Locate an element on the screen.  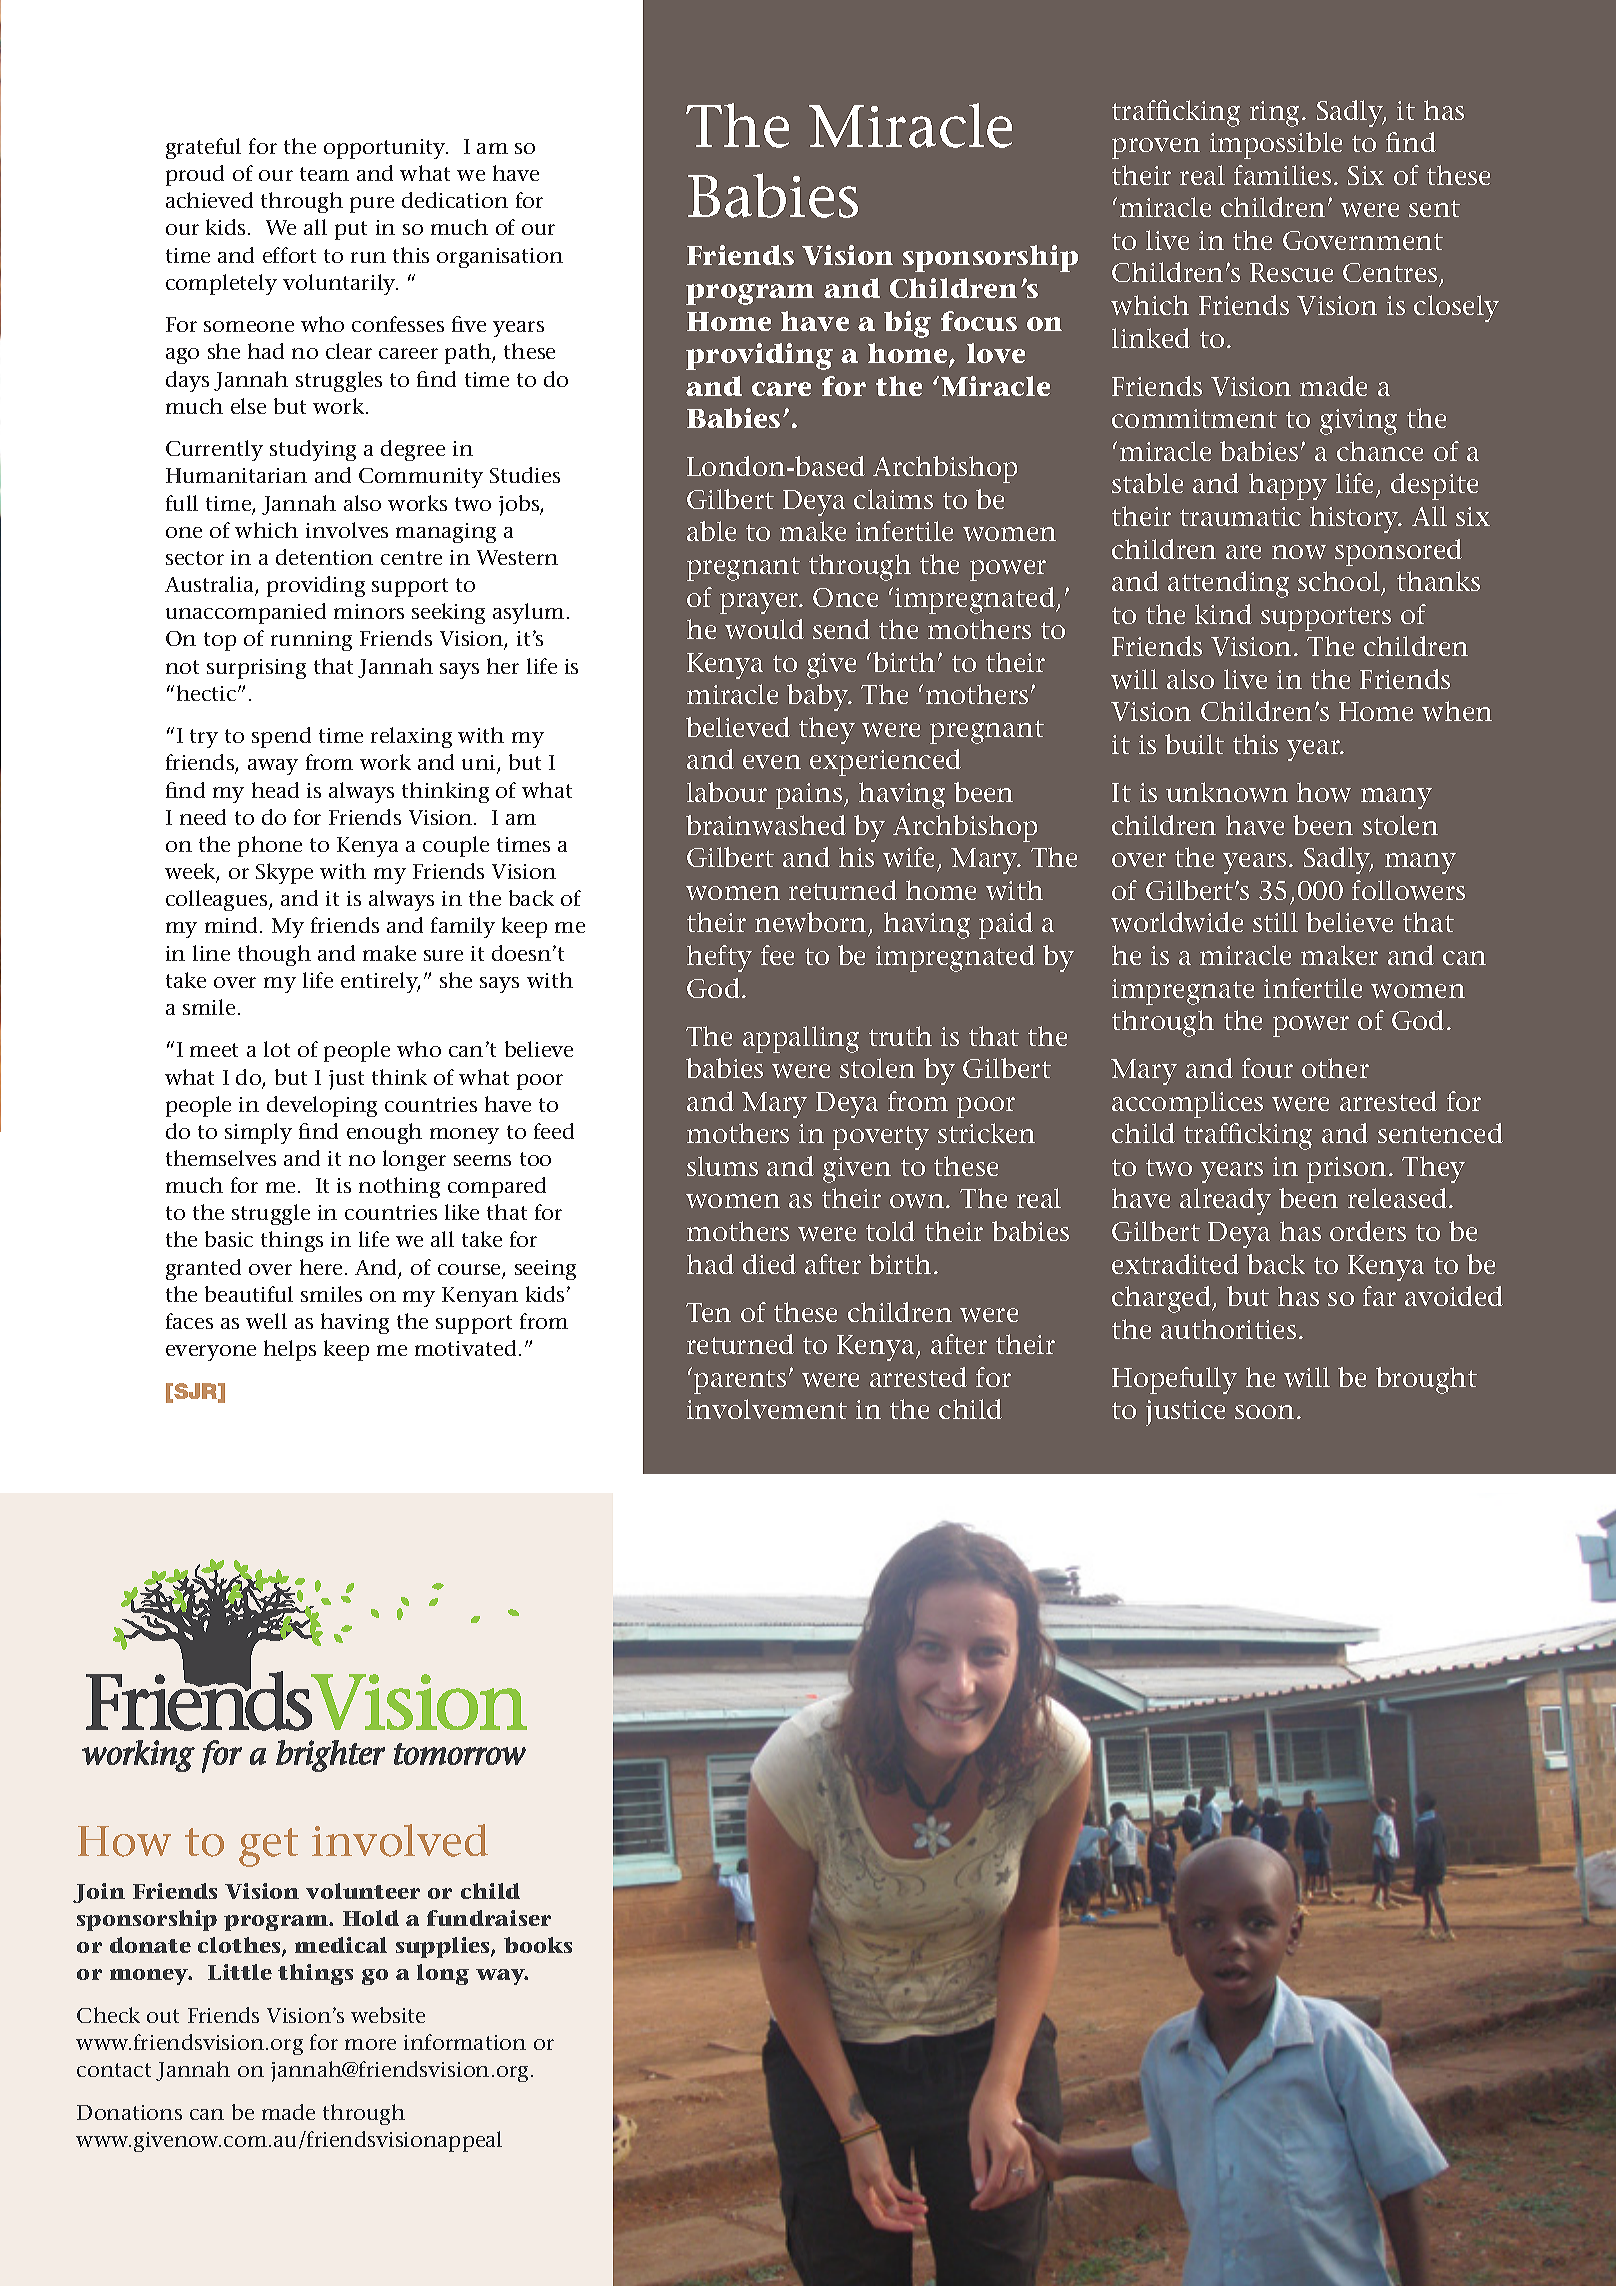
involvement is located at coordinates (767, 1409).
